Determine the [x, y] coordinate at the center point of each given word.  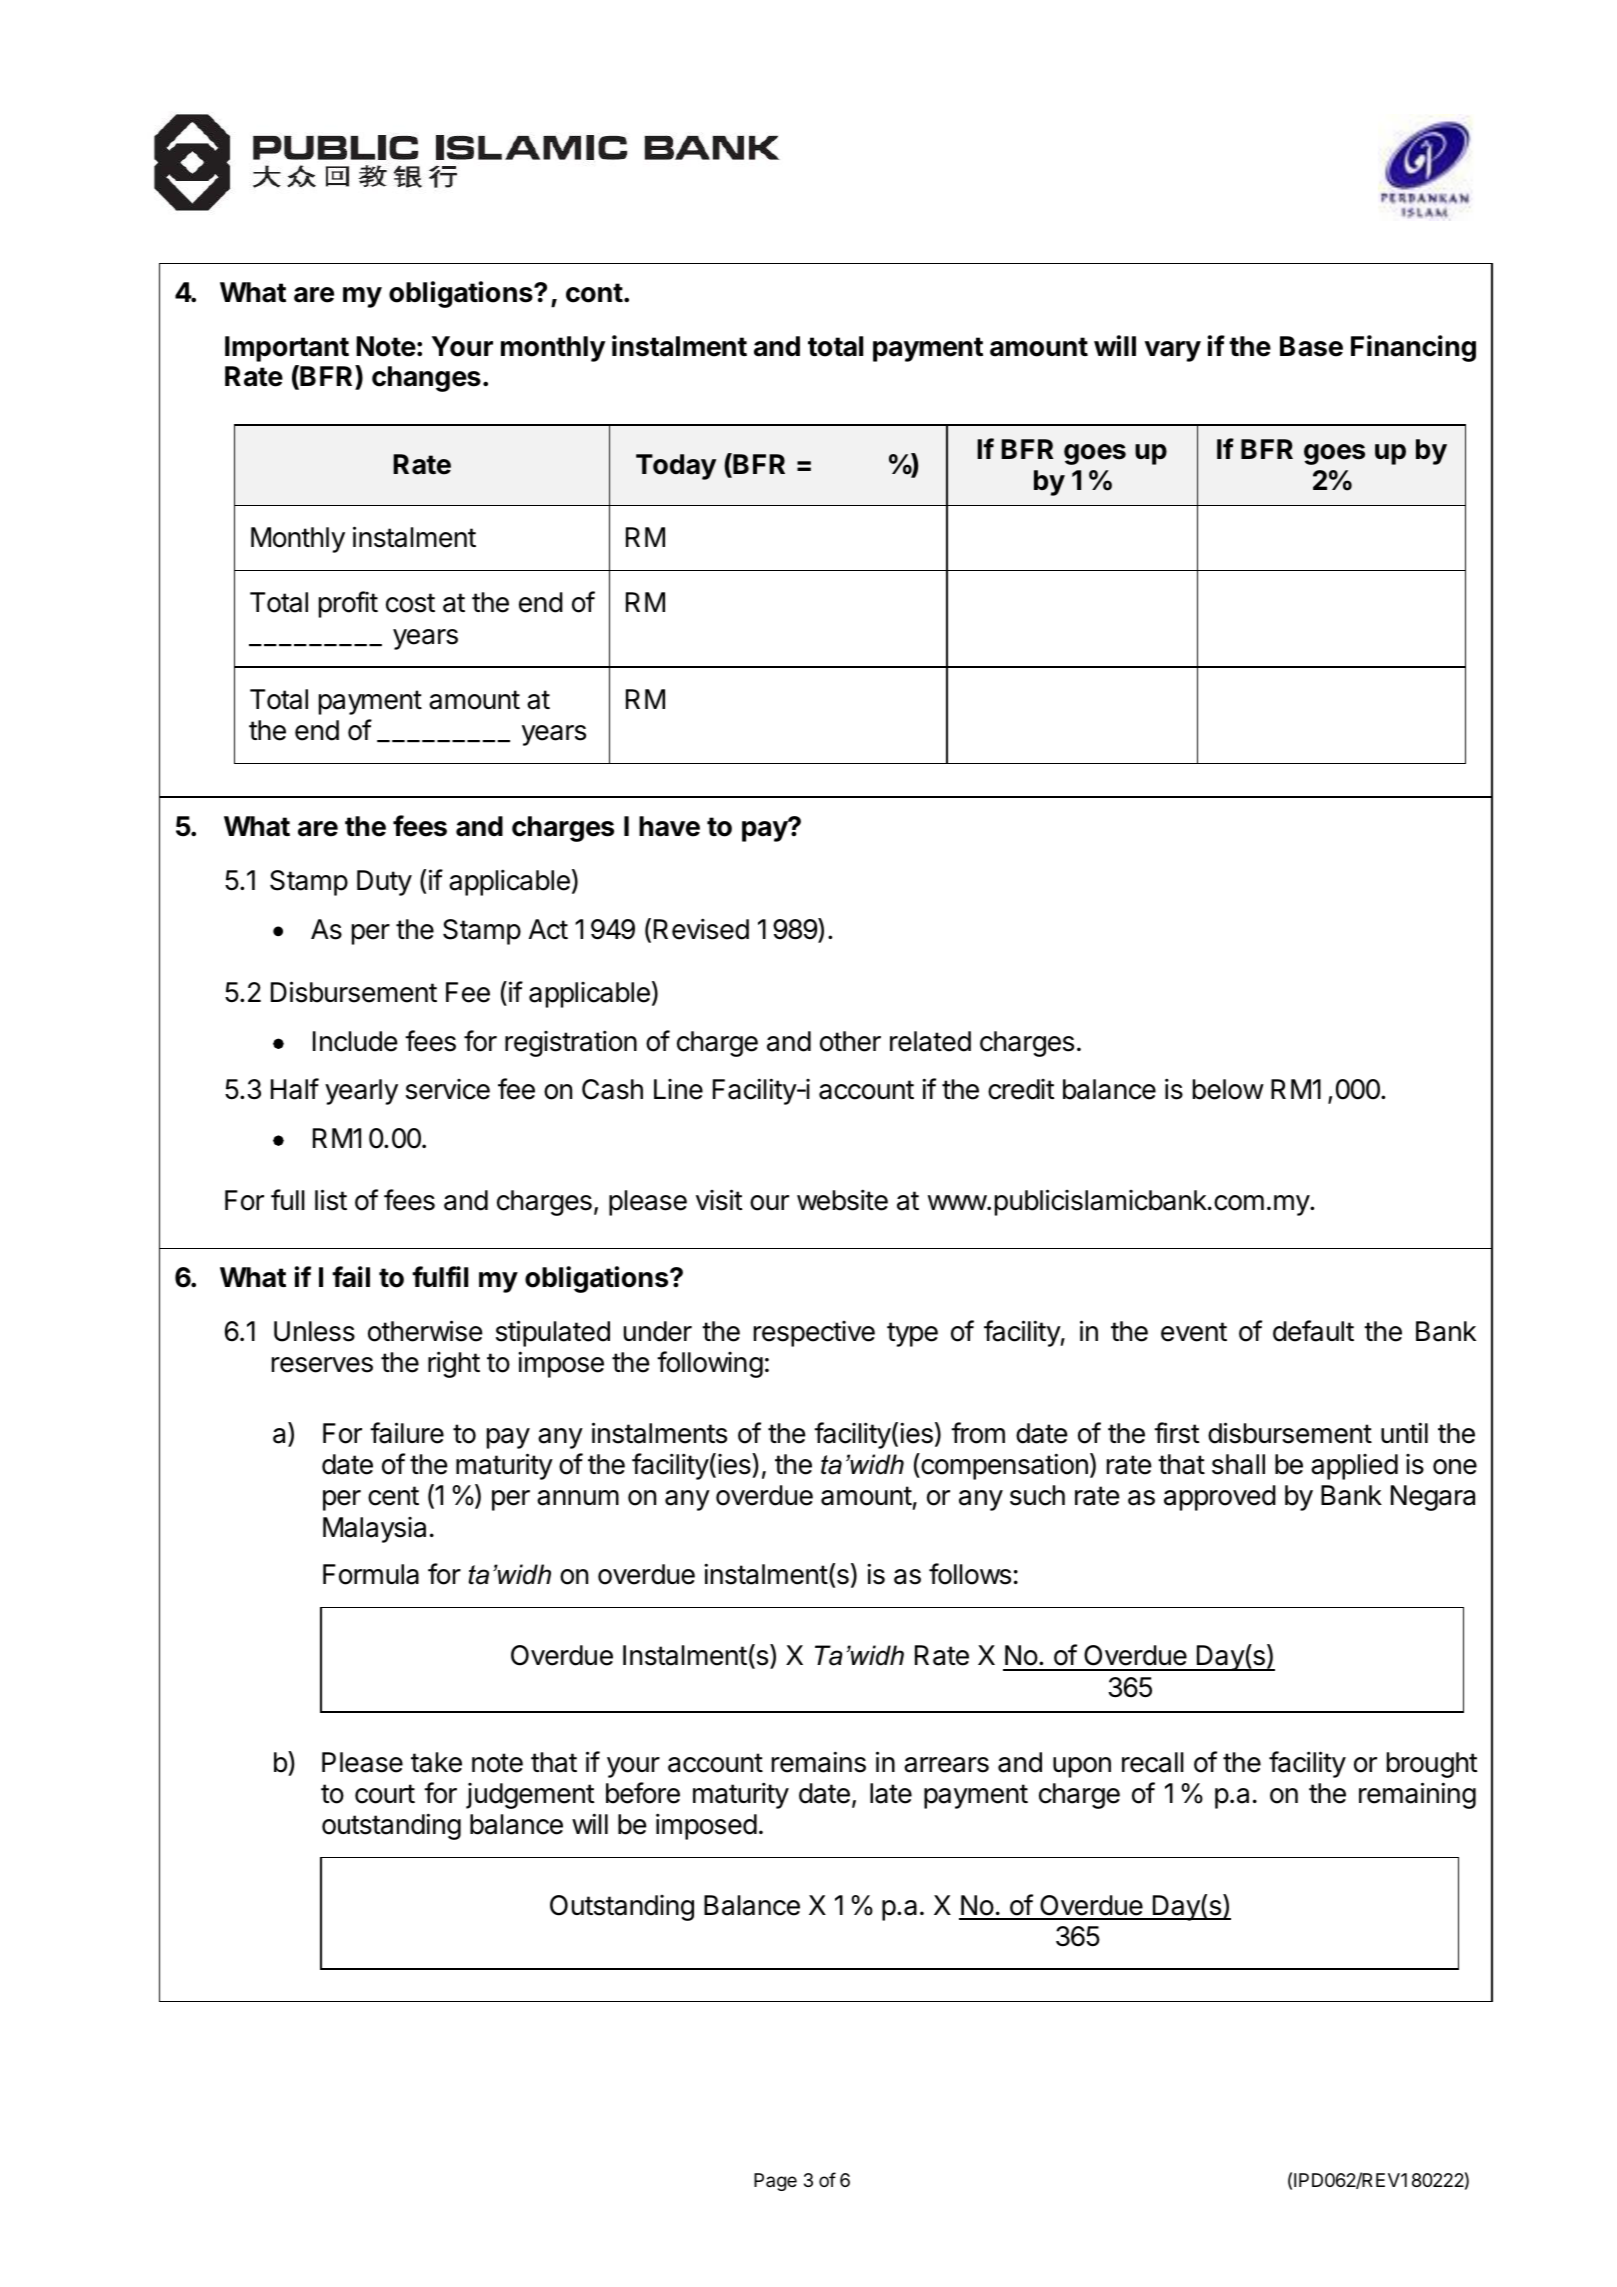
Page [775, 2182]
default [1313, 1331]
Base [1311, 346]
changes [426, 379]
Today [676, 467]
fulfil [440, 1276]
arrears [946, 1765]
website [842, 1200]
